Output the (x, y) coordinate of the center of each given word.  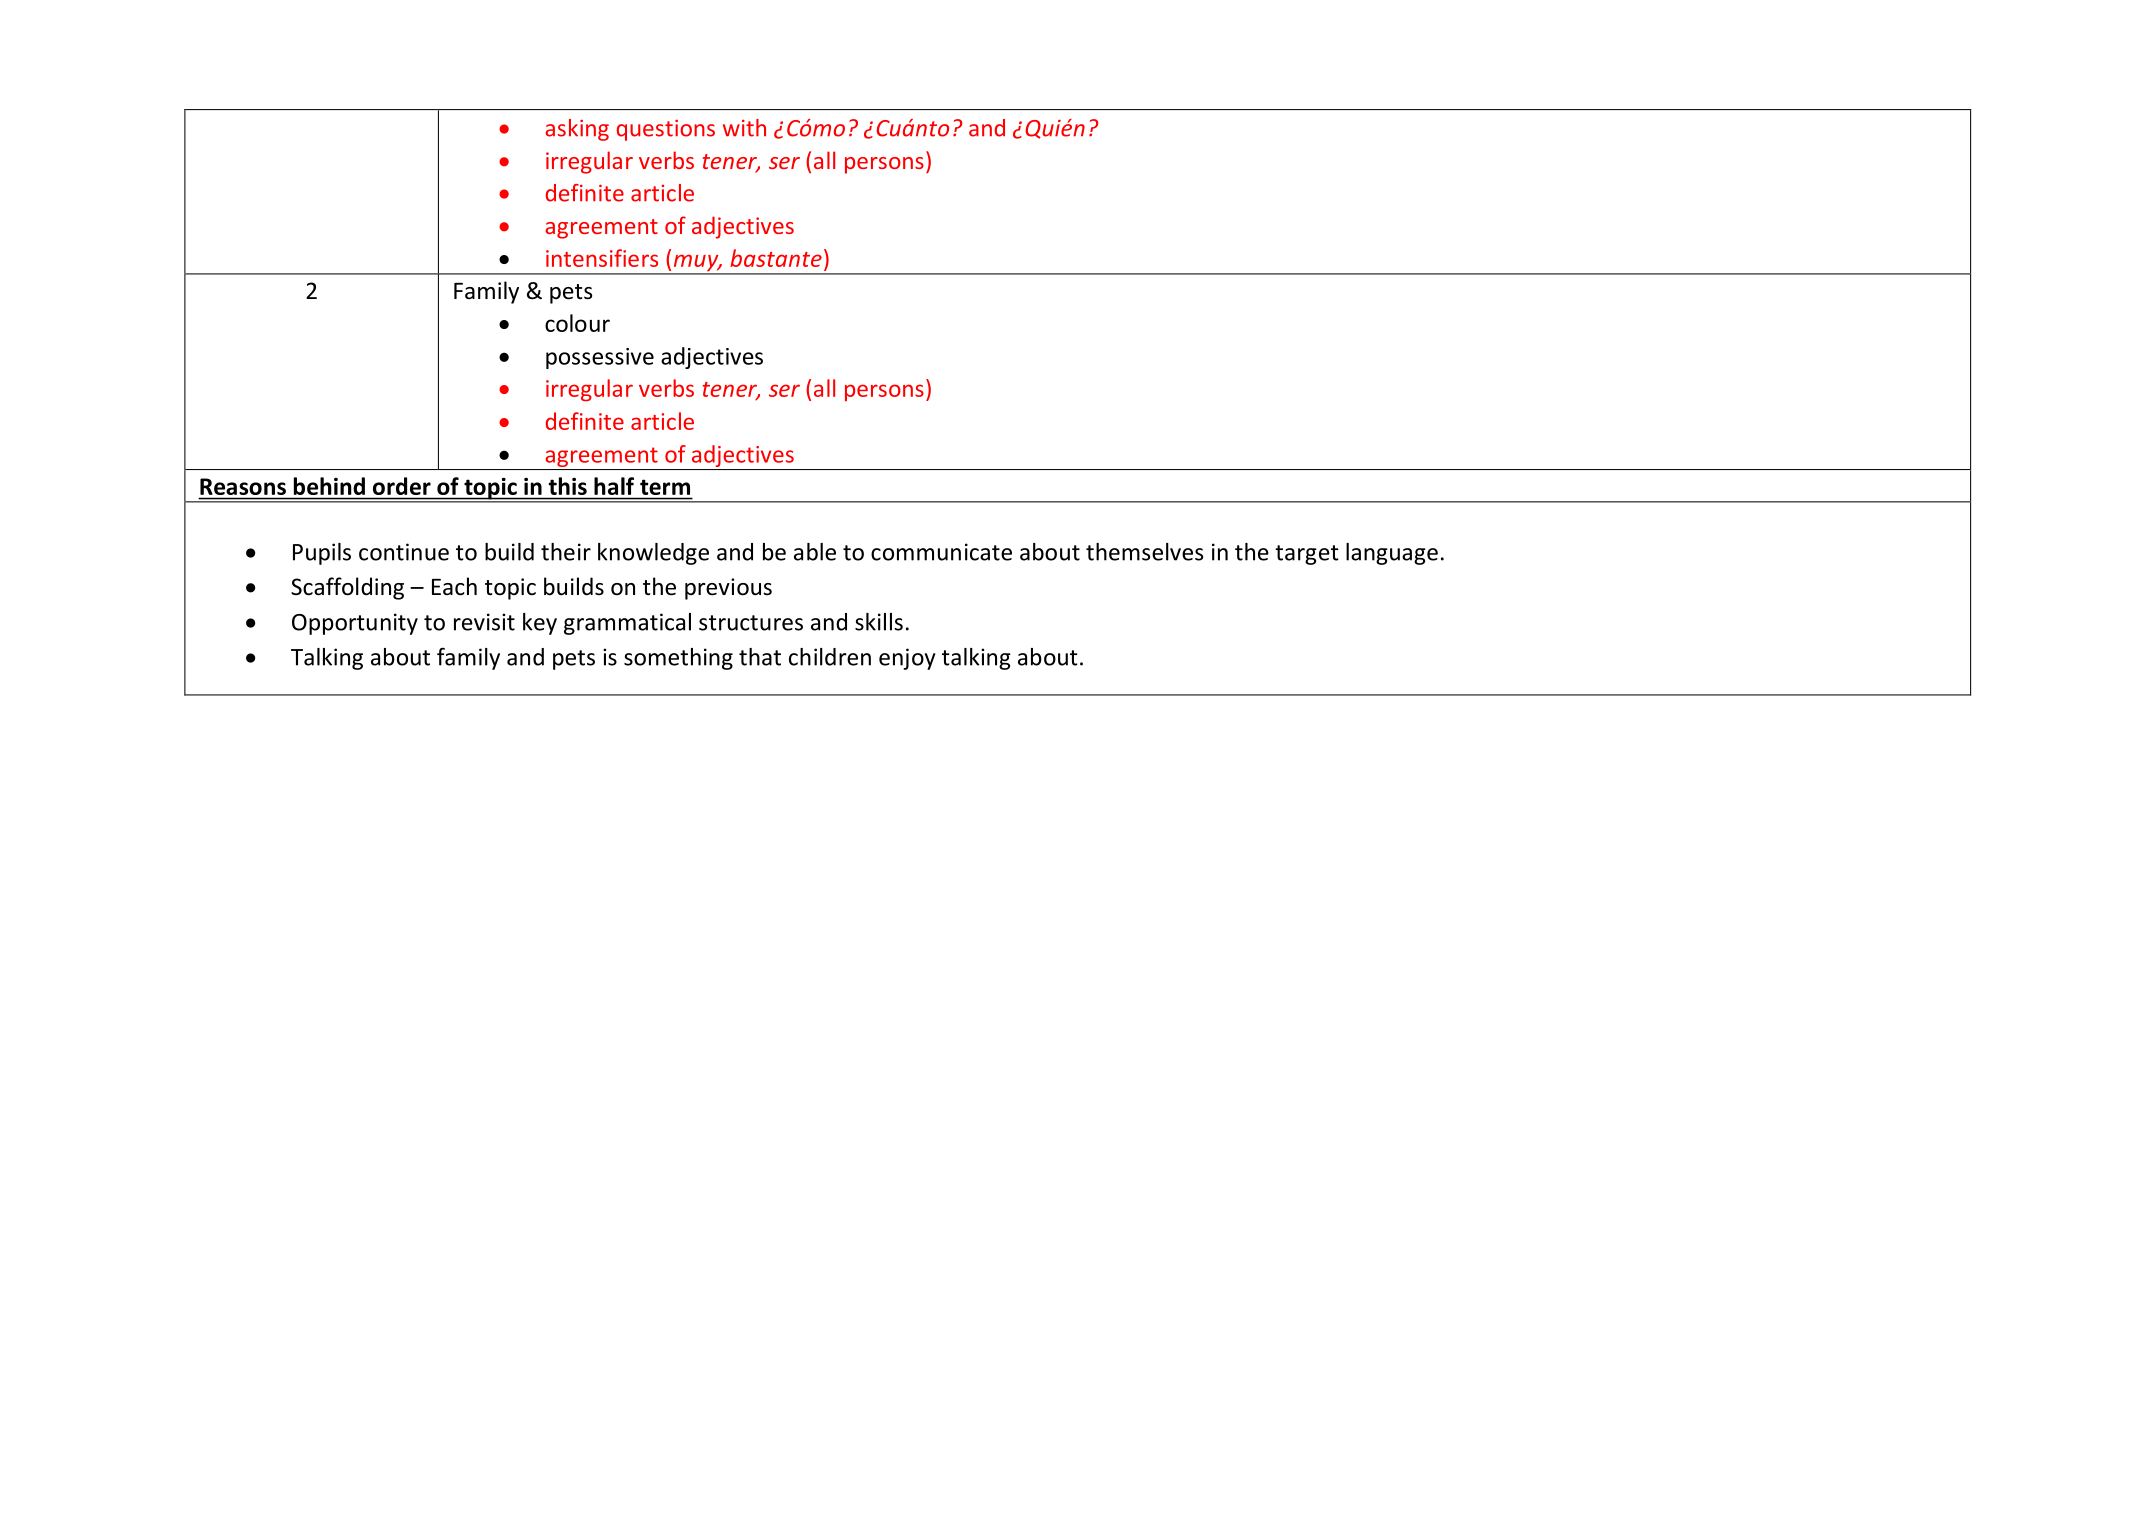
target (1307, 555)
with (744, 128)
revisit (484, 622)
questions (666, 130)
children (830, 657)
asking (577, 130)
